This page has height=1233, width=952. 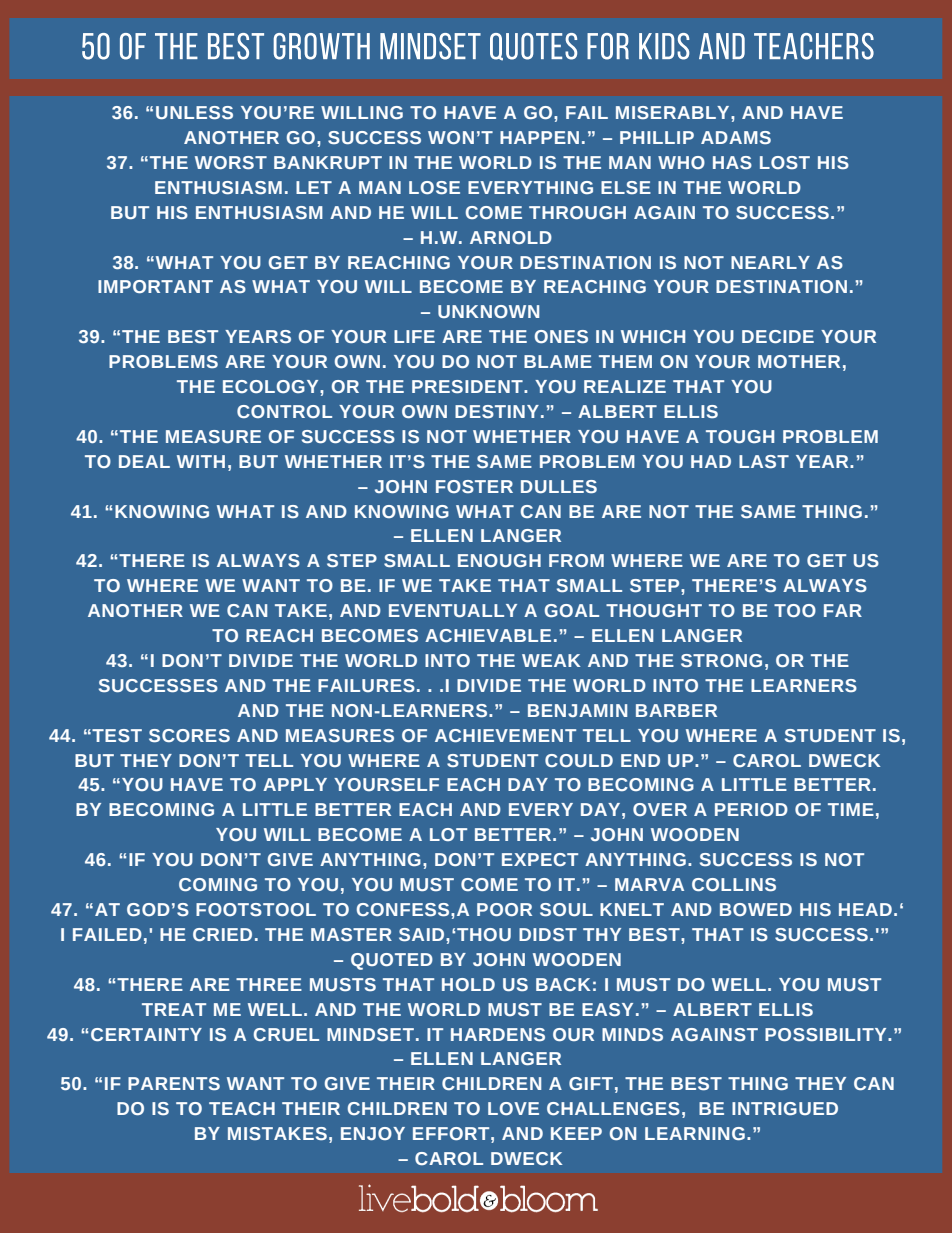 I want to click on DESTINY, so click(x=497, y=411).
